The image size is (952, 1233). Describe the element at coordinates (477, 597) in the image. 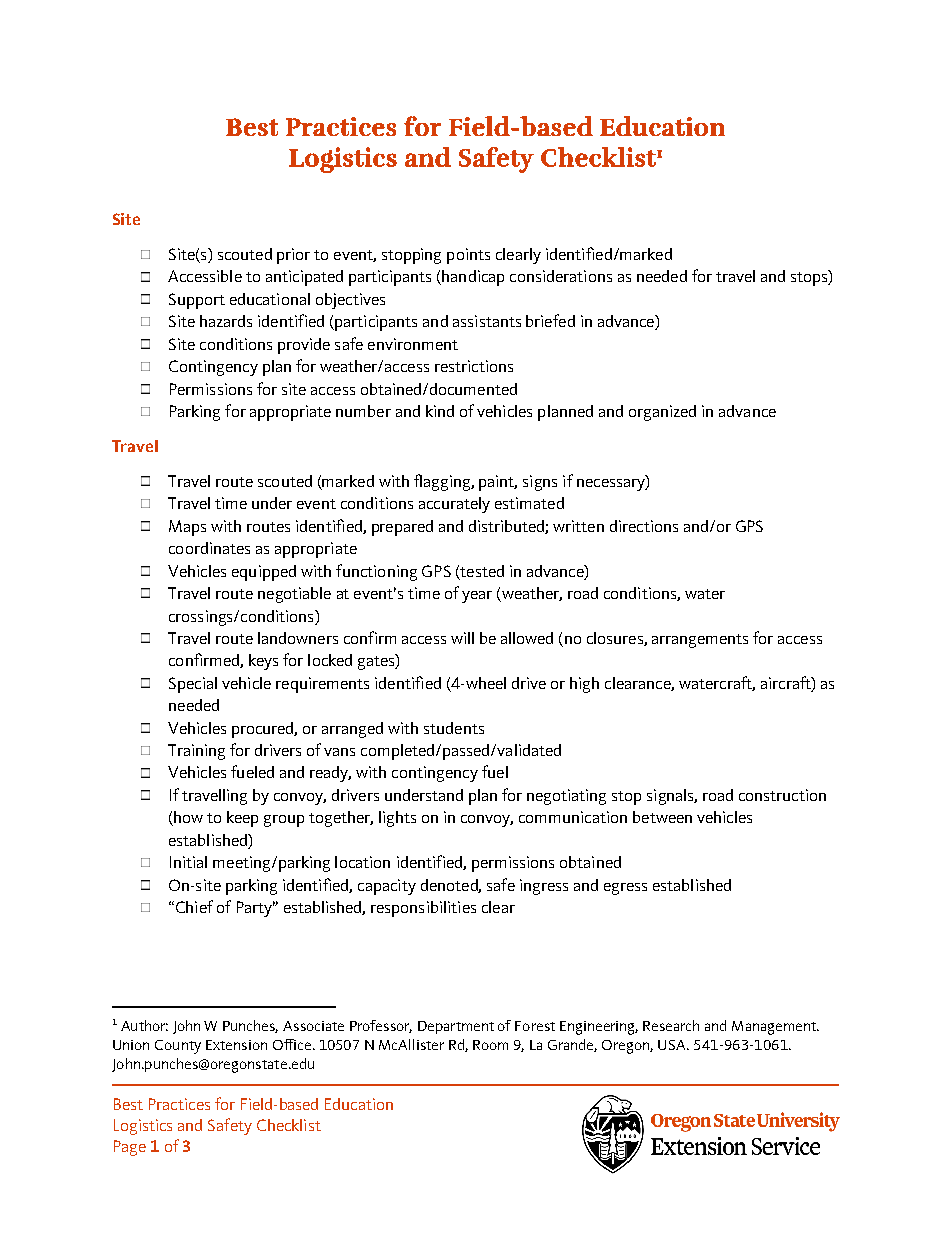

I see `year` at that location.
